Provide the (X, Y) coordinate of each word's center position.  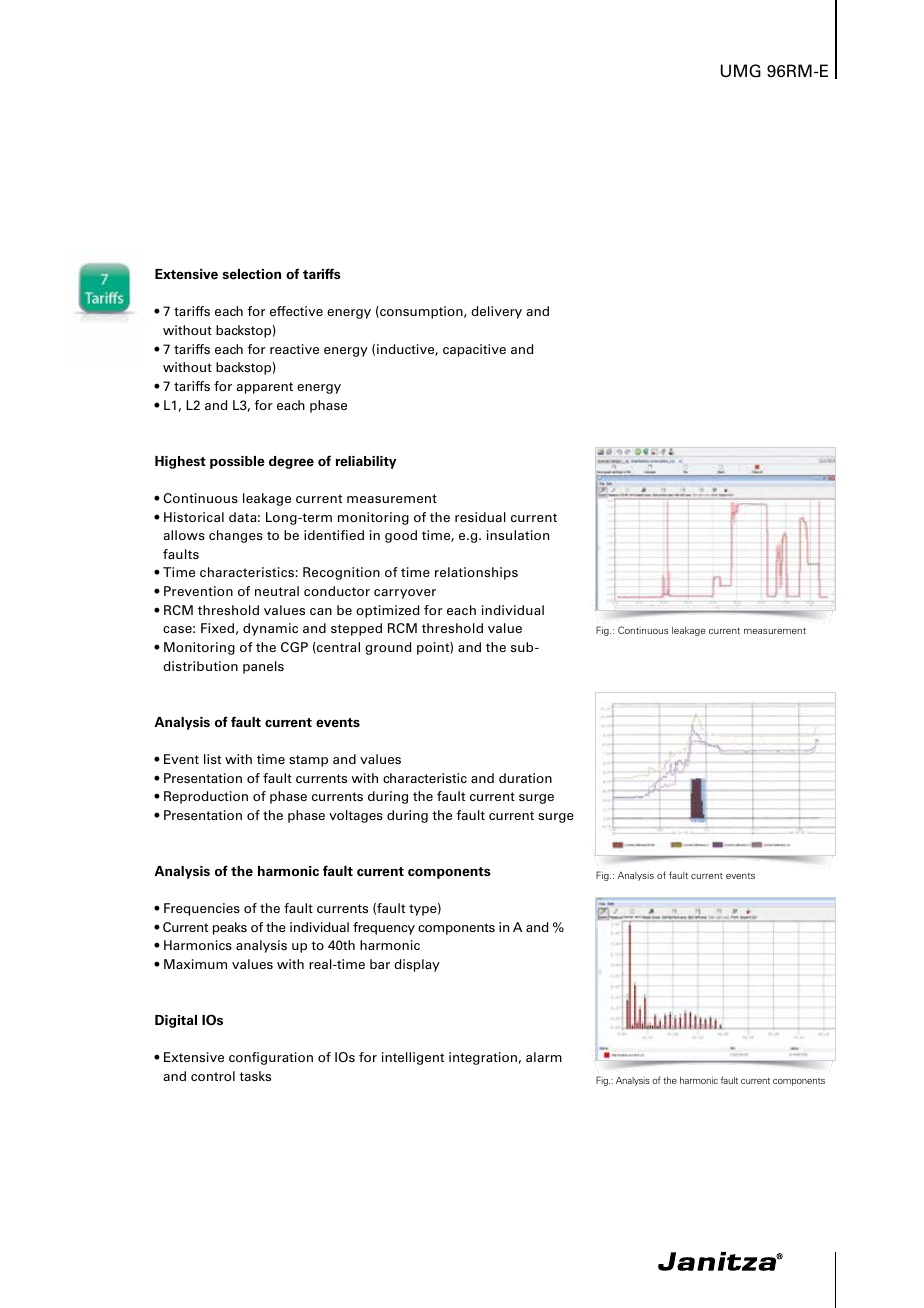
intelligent (413, 1058)
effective (296, 311)
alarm (544, 1057)
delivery (496, 312)
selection (251, 274)
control (213, 1076)
